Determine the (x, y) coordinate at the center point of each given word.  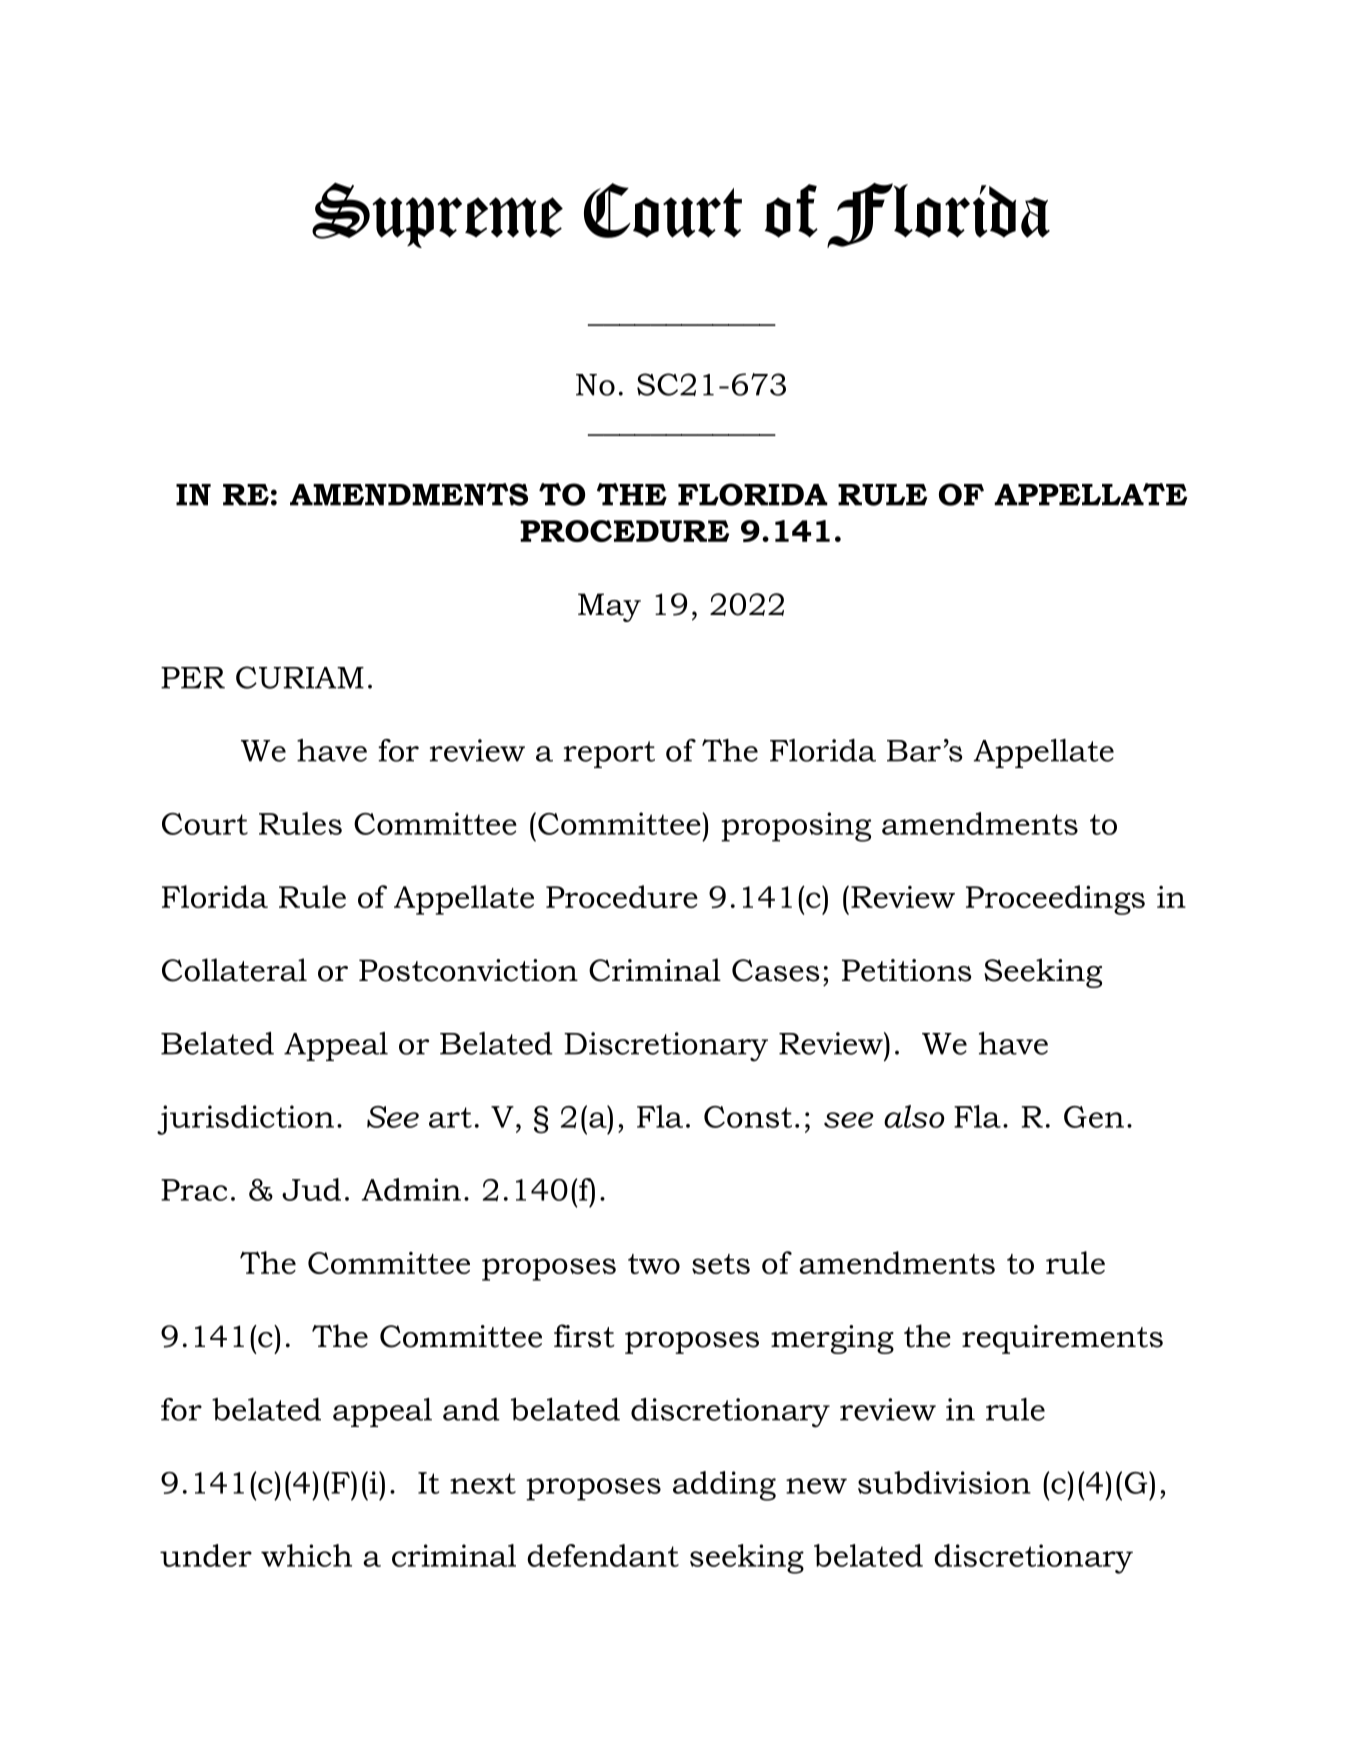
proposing (796, 827)
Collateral (234, 970)
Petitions (906, 970)
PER (193, 678)
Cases (775, 970)
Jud (311, 1189)
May (609, 607)
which (306, 1555)
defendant (603, 1555)
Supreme (437, 215)
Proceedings (1055, 900)
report (609, 754)
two (654, 1264)
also (914, 1116)
